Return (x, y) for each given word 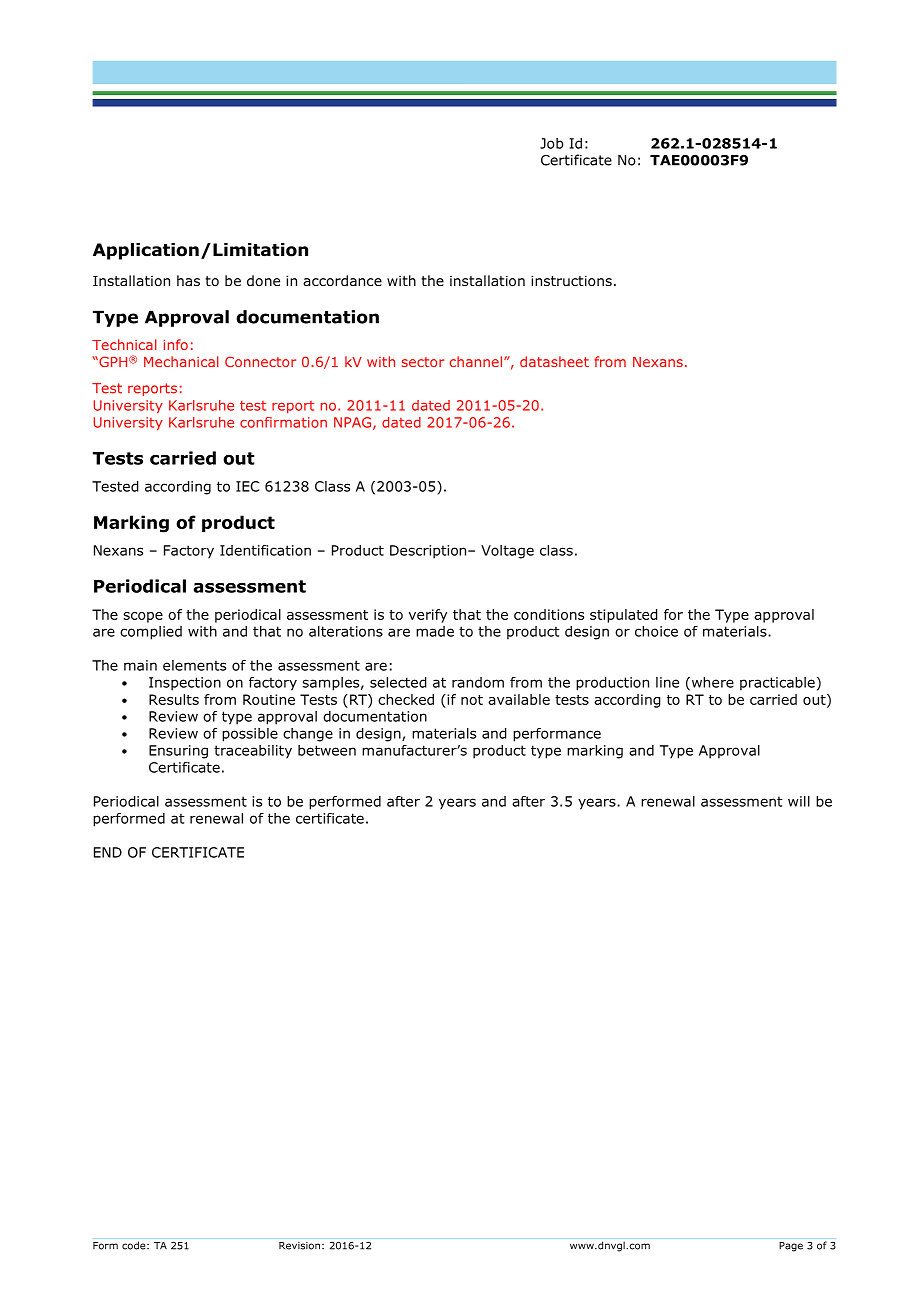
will (799, 801)
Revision (299, 1246)
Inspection (185, 684)
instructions (571, 281)
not (472, 700)
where (711, 683)
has (188, 280)
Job (551, 143)
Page (791, 1247)
